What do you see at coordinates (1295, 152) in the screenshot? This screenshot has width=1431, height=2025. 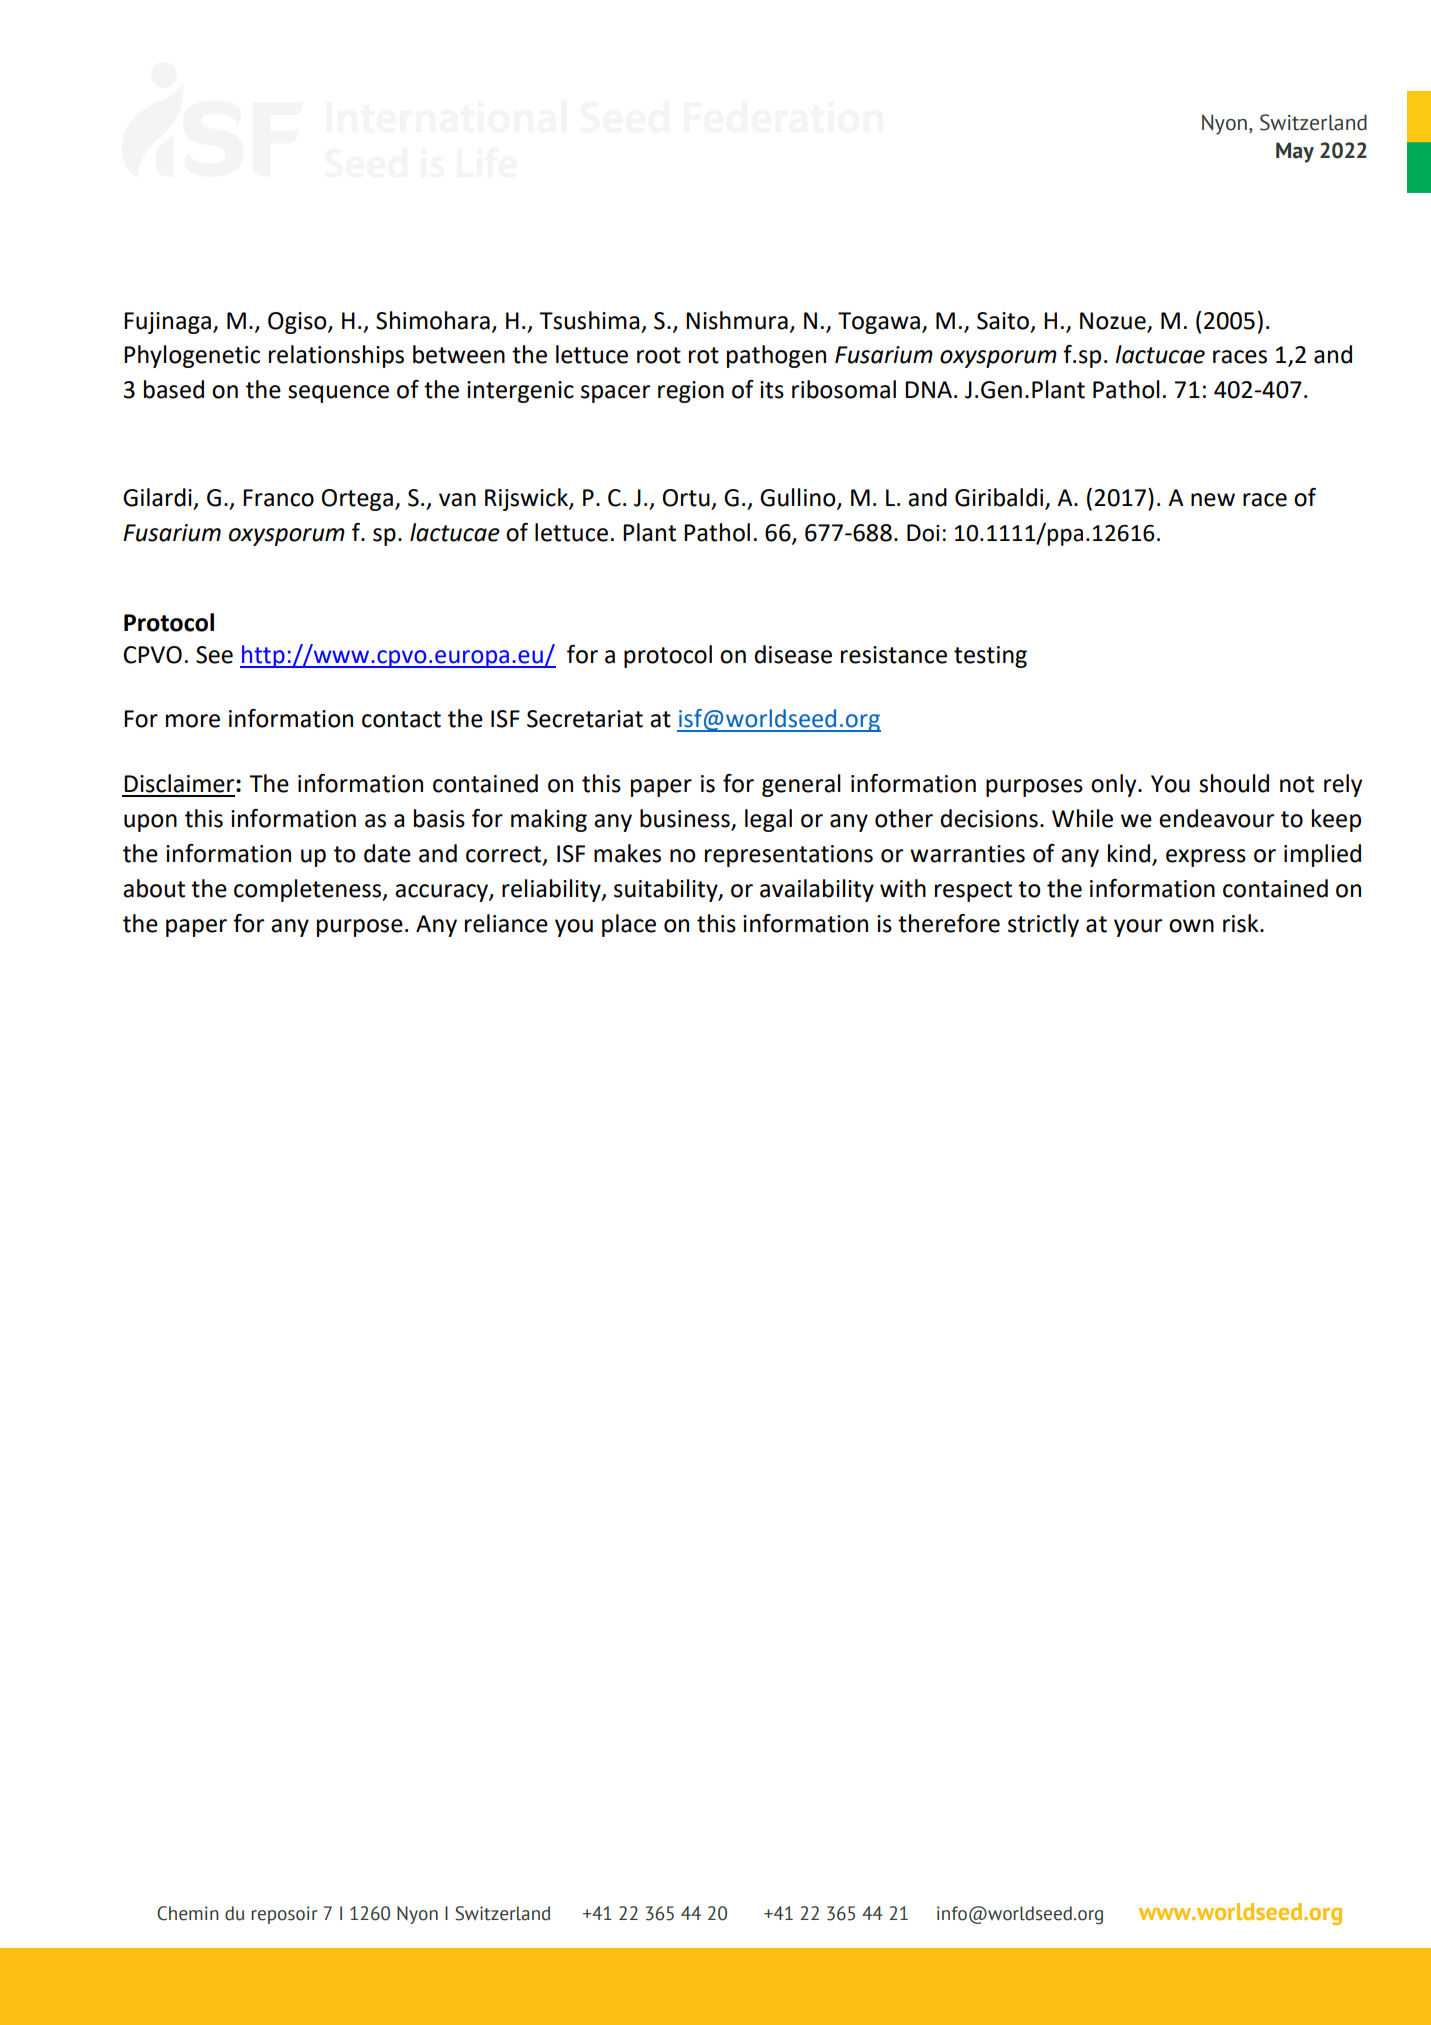 I see `May` at bounding box center [1295, 152].
